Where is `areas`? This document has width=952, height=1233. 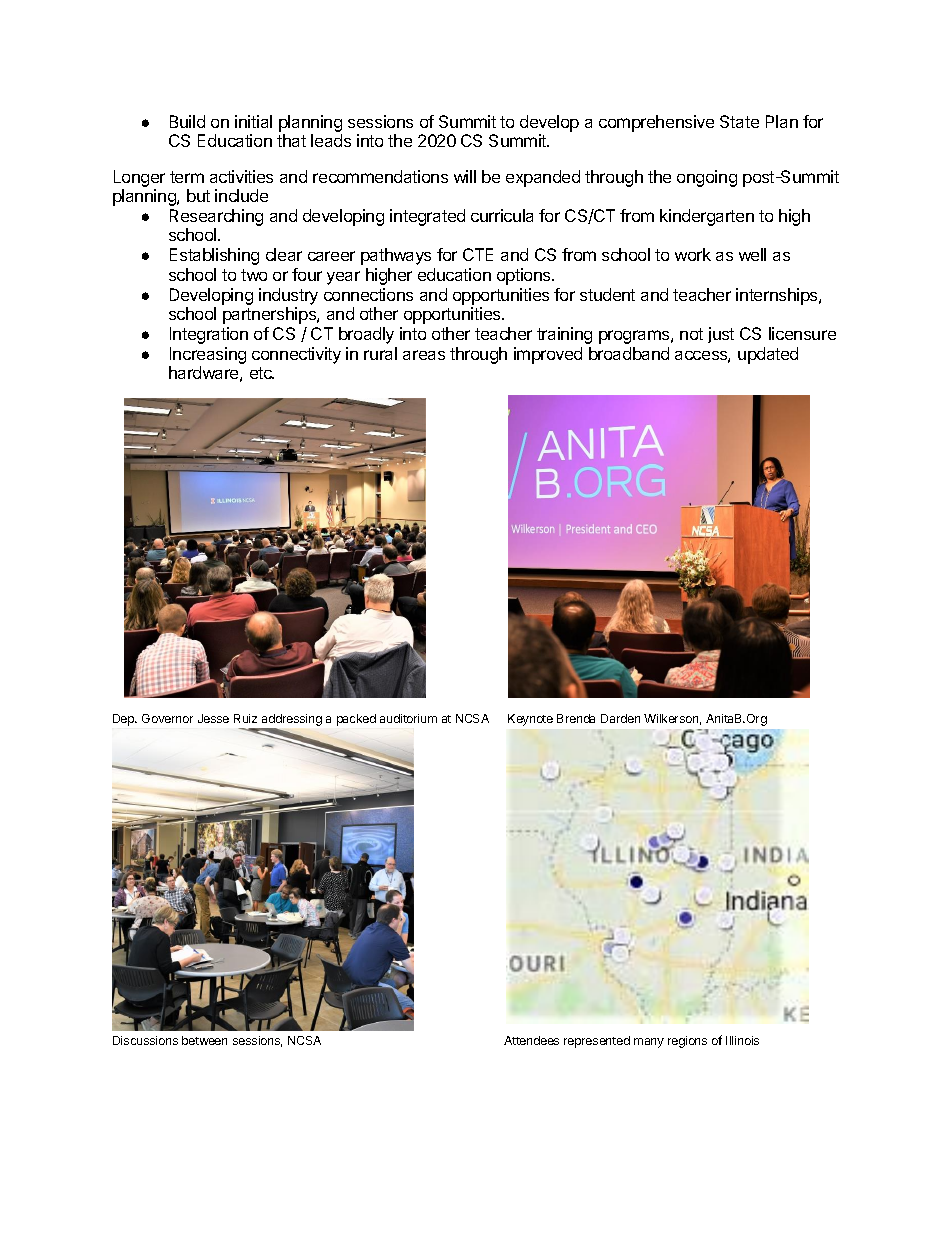 areas is located at coordinates (424, 355).
